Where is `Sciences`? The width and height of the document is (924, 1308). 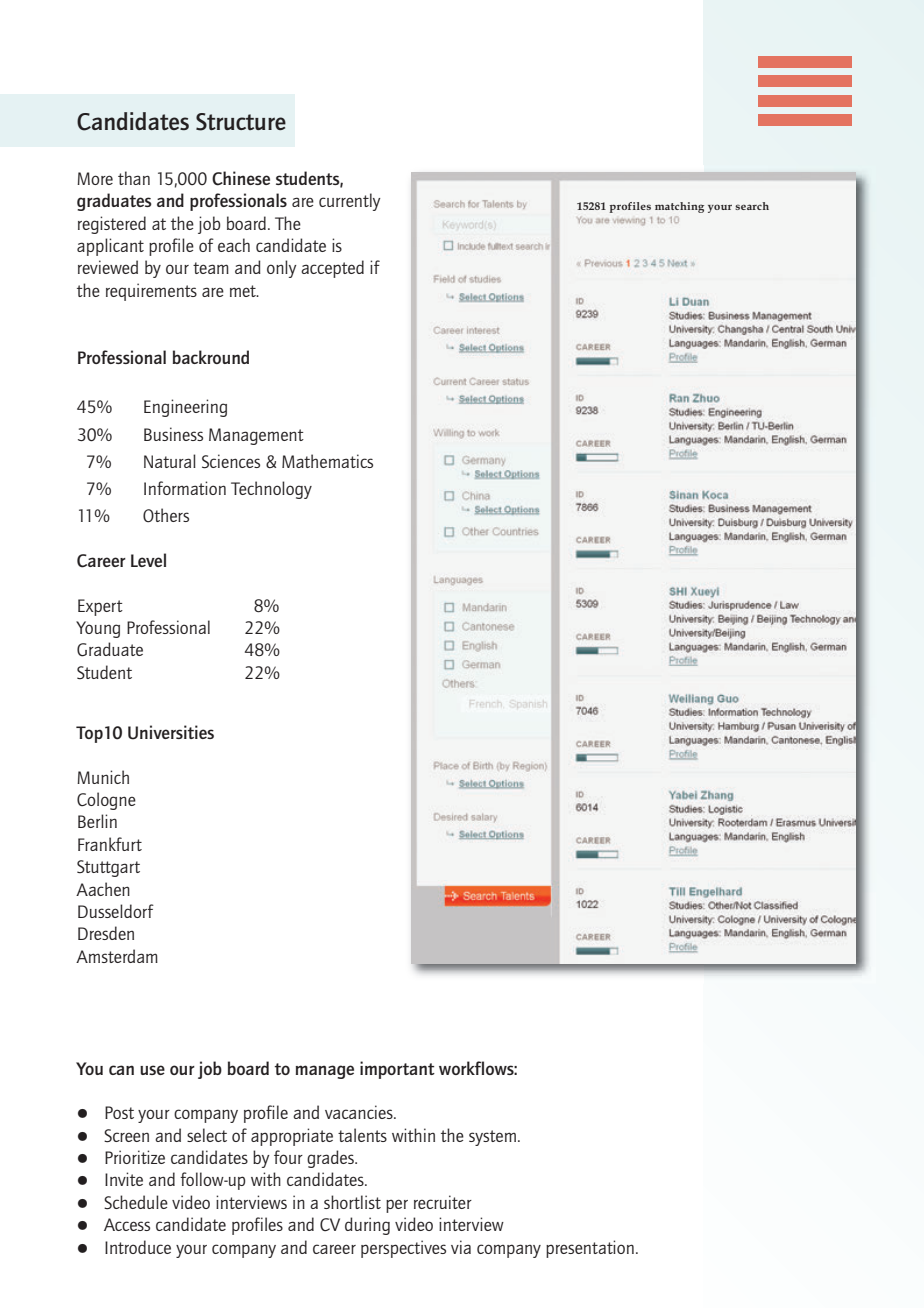 Sciences is located at coordinates (231, 461).
